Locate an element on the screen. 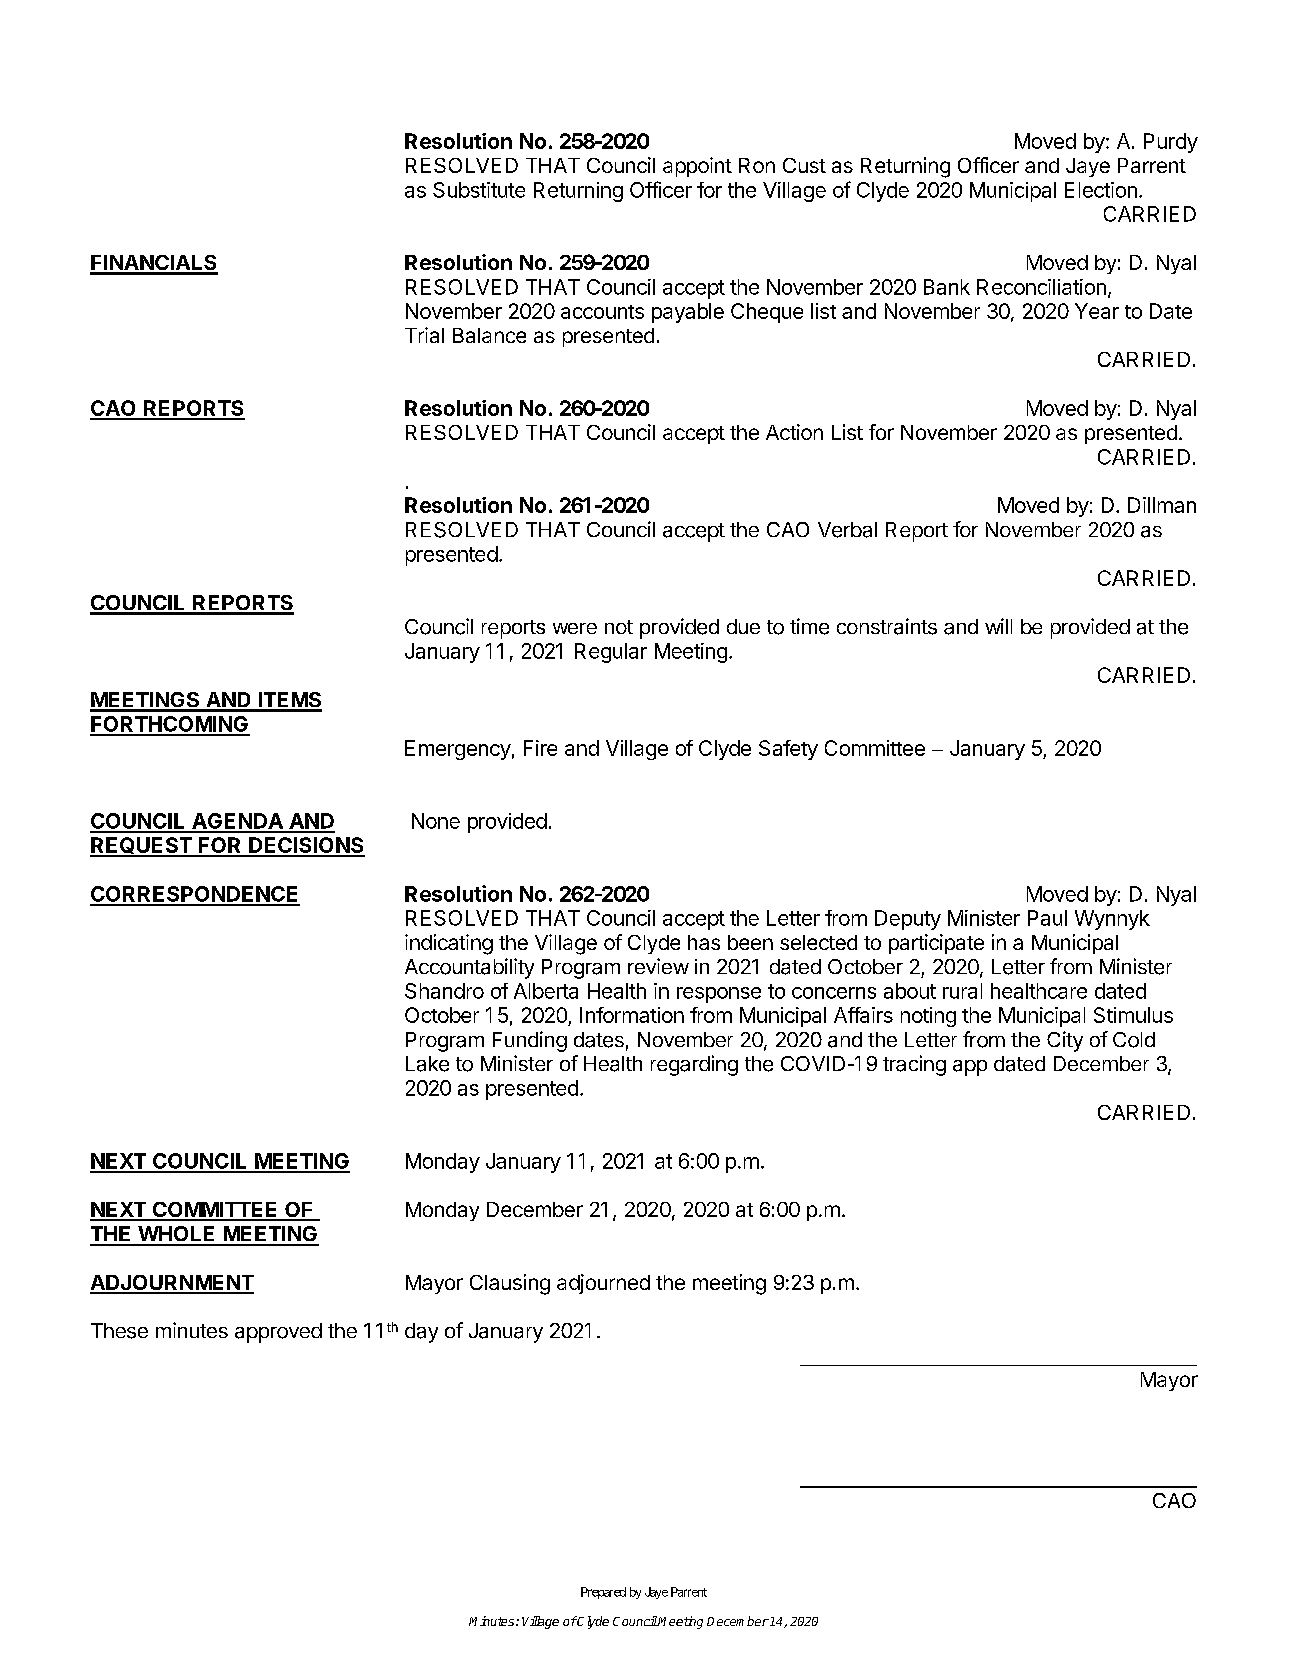 This screenshot has height=1672, width=1292. approved is located at coordinates (278, 1333).
